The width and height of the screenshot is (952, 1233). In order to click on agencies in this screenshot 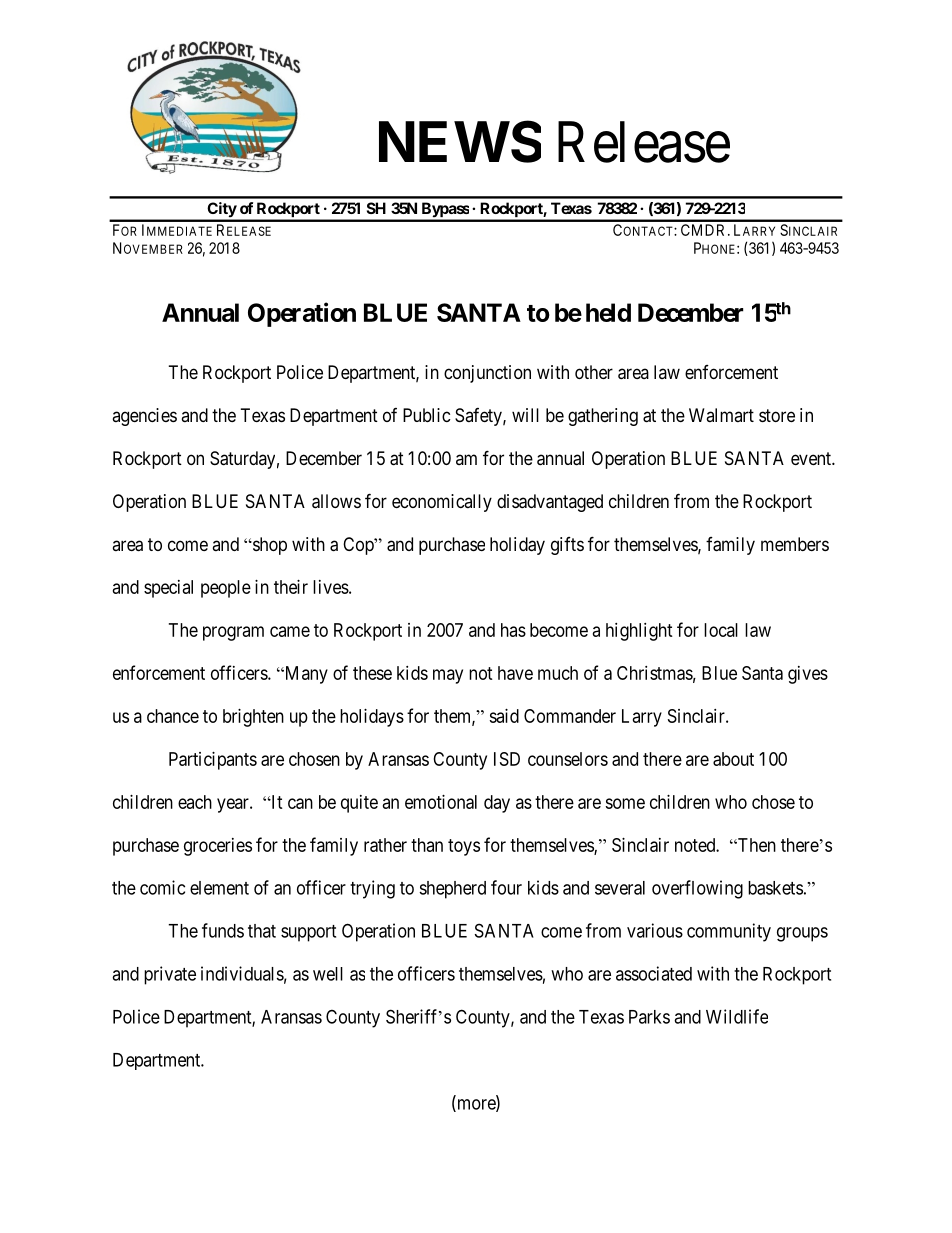, I will do `click(144, 417)`.
